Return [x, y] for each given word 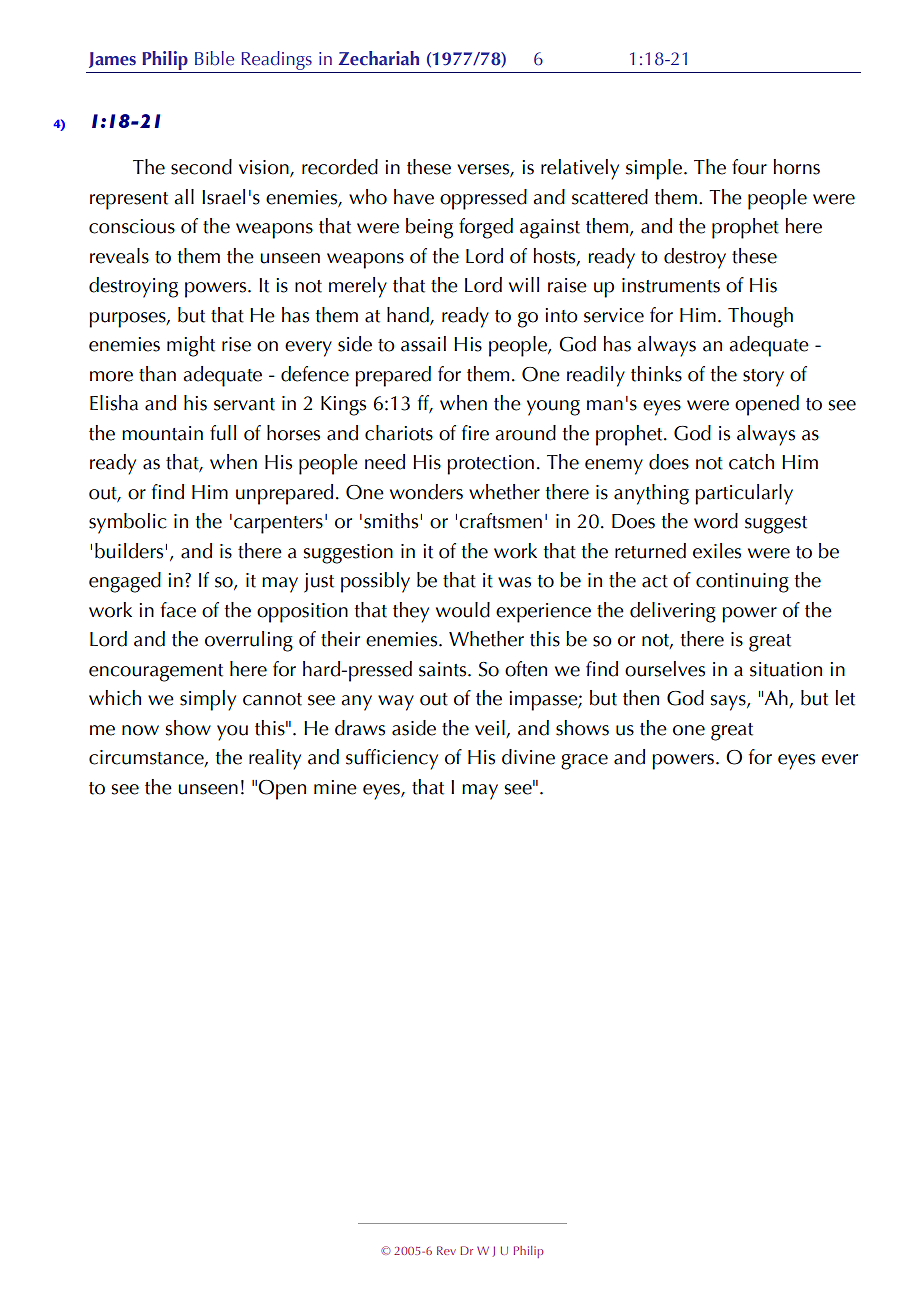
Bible [214, 58]
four [749, 167]
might [191, 346]
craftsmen [500, 521]
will [524, 284]
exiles [717, 551]
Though [760, 317]
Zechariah [378, 58]
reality [275, 759]
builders [129, 551]
